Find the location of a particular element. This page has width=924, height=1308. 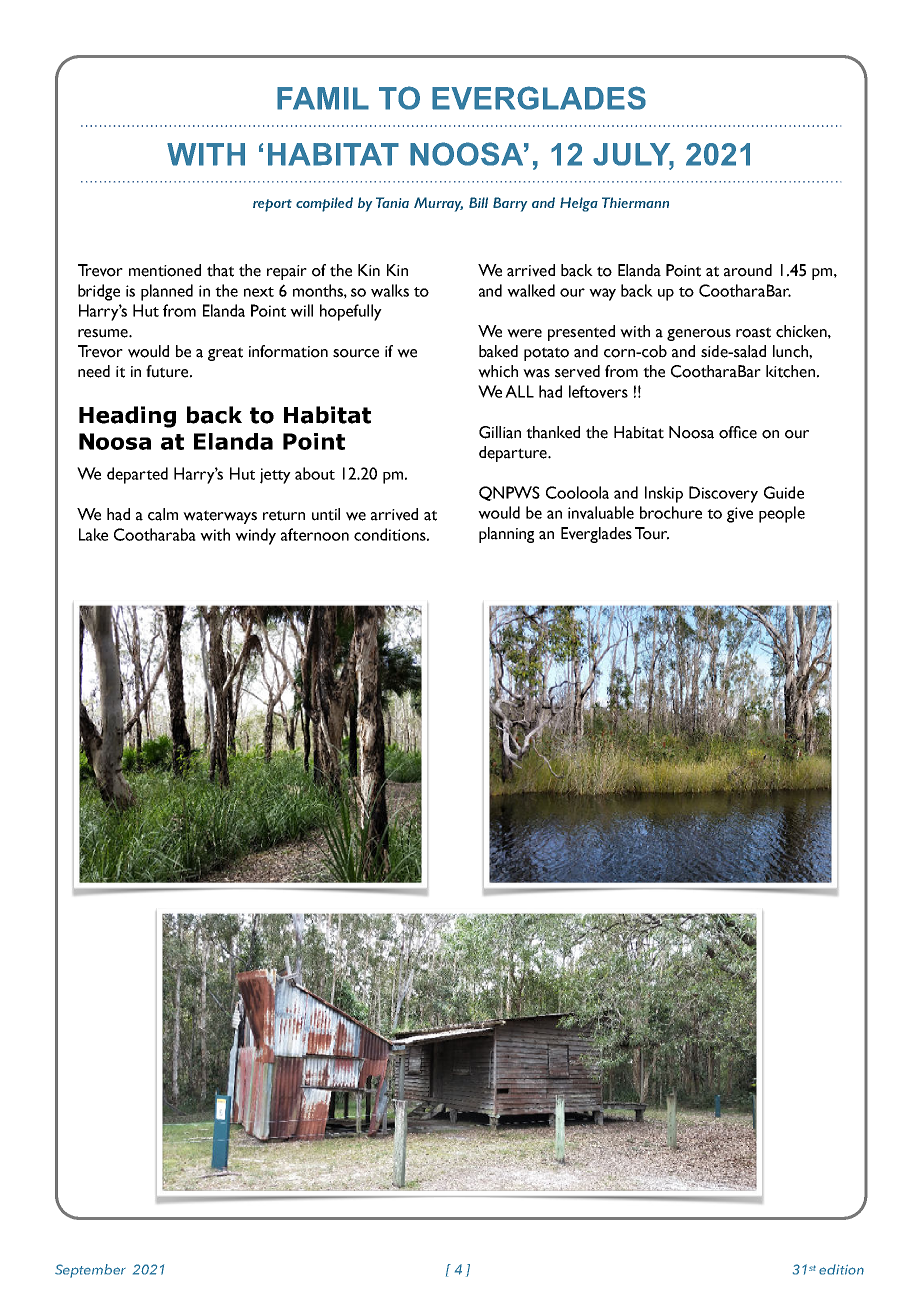

mentioned is located at coordinates (165, 270).
